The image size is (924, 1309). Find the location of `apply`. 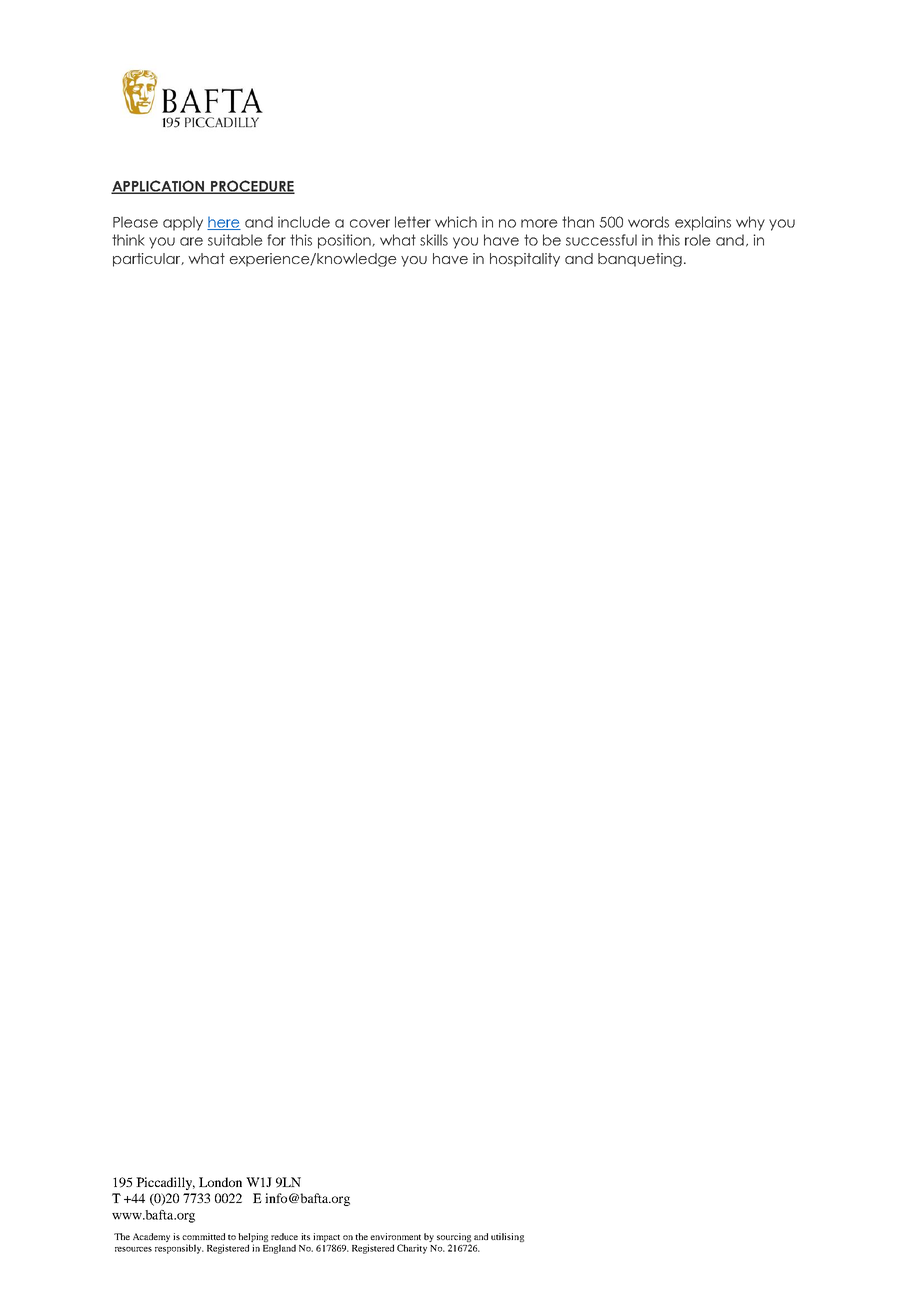

apply is located at coordinates (183, 223).
